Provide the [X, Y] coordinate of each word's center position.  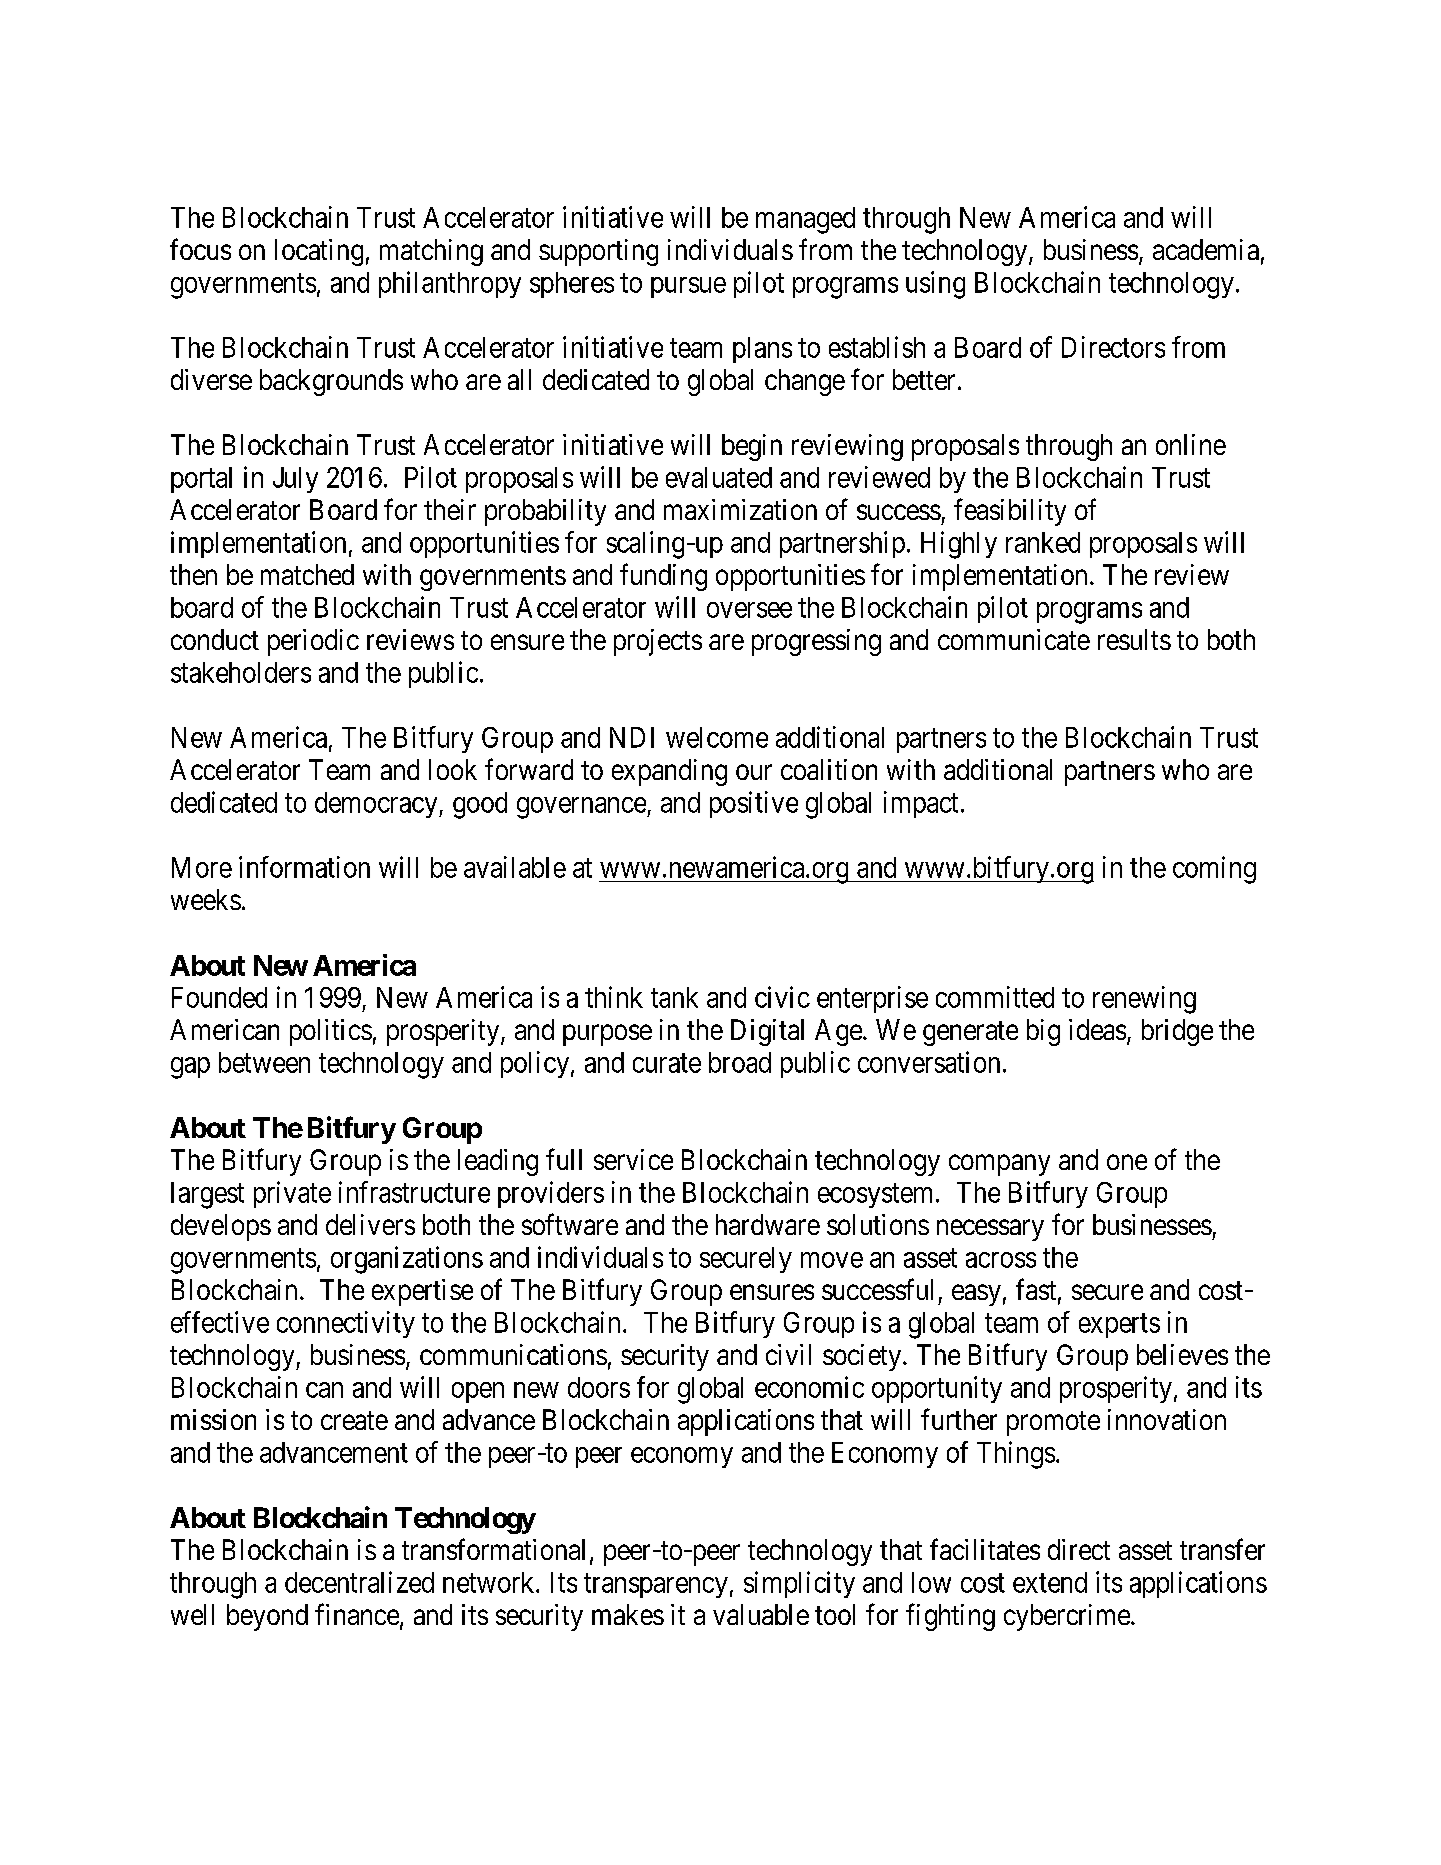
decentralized [359, 1582]
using [935, 285]
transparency [656, 1586]
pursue [688, 287]
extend [1050, 1582]
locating [319, 252]
